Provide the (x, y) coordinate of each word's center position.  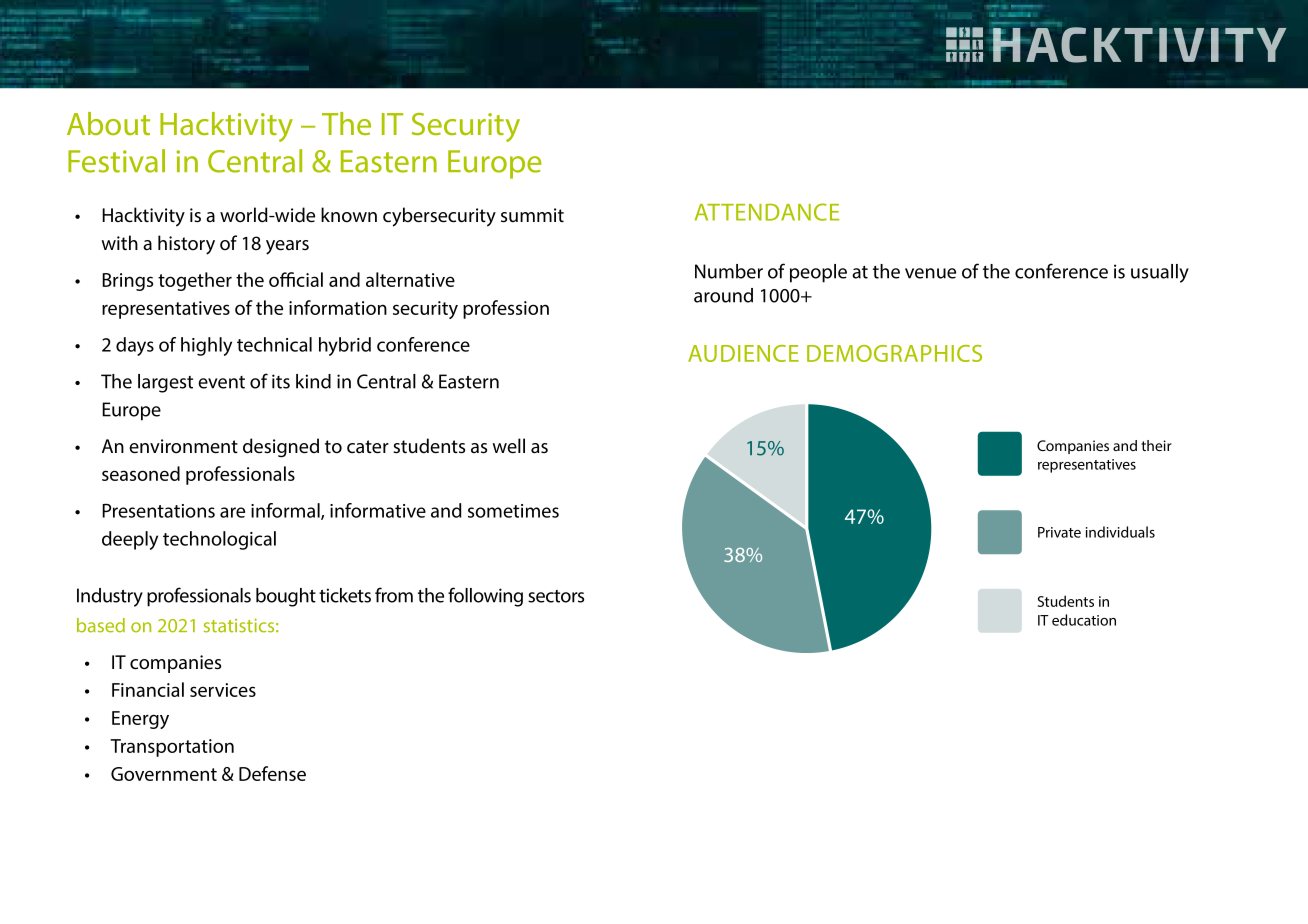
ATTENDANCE (767, 212)
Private (1059, 532)
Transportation (172, 748)
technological (219, 540)
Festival (116, 161)
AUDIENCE (743, 353)
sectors (556, 596)
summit (532, 215)
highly (206, 346)
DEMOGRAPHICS (894, 353)
